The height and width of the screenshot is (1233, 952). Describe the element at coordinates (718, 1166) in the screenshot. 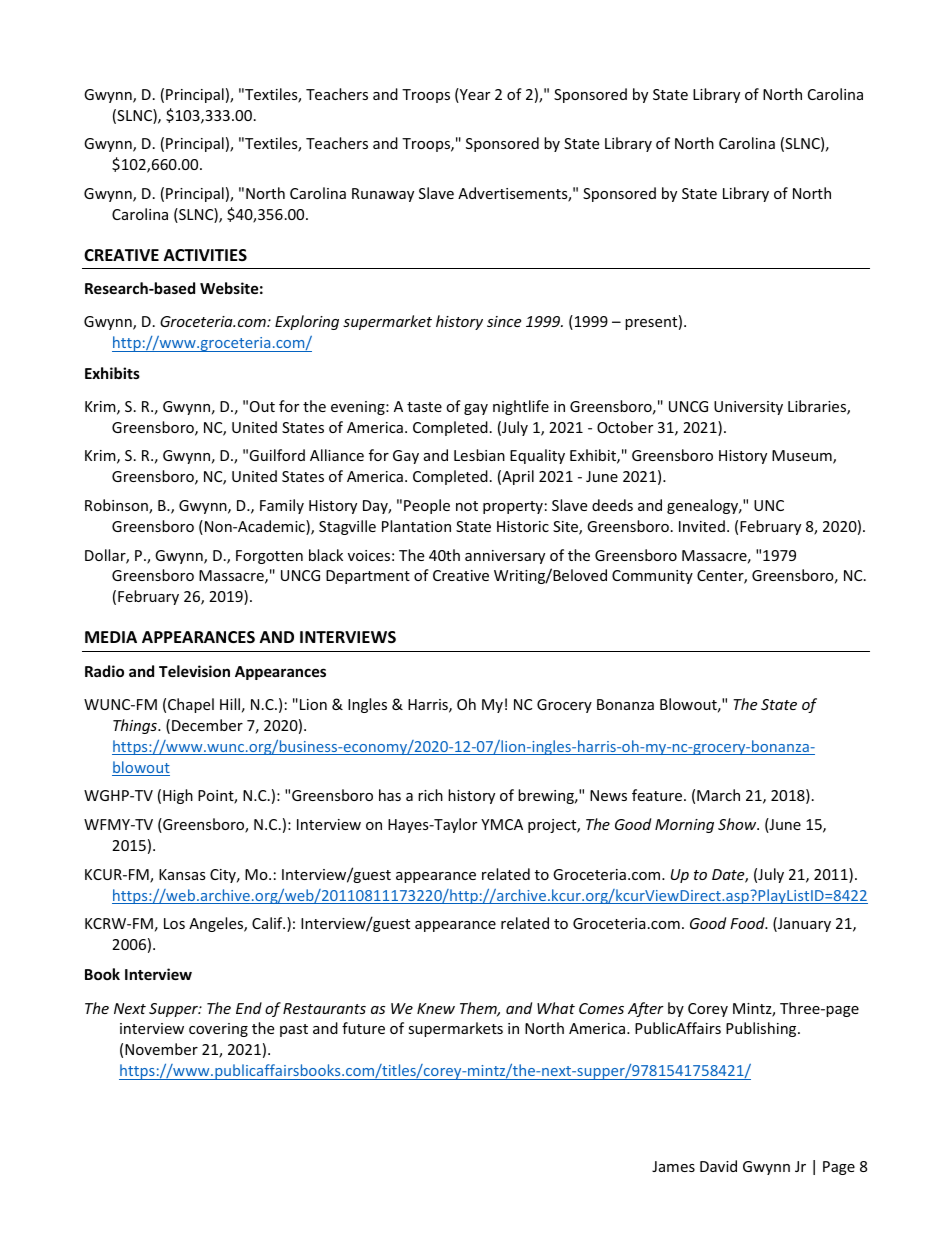

I see `David` at that location.
